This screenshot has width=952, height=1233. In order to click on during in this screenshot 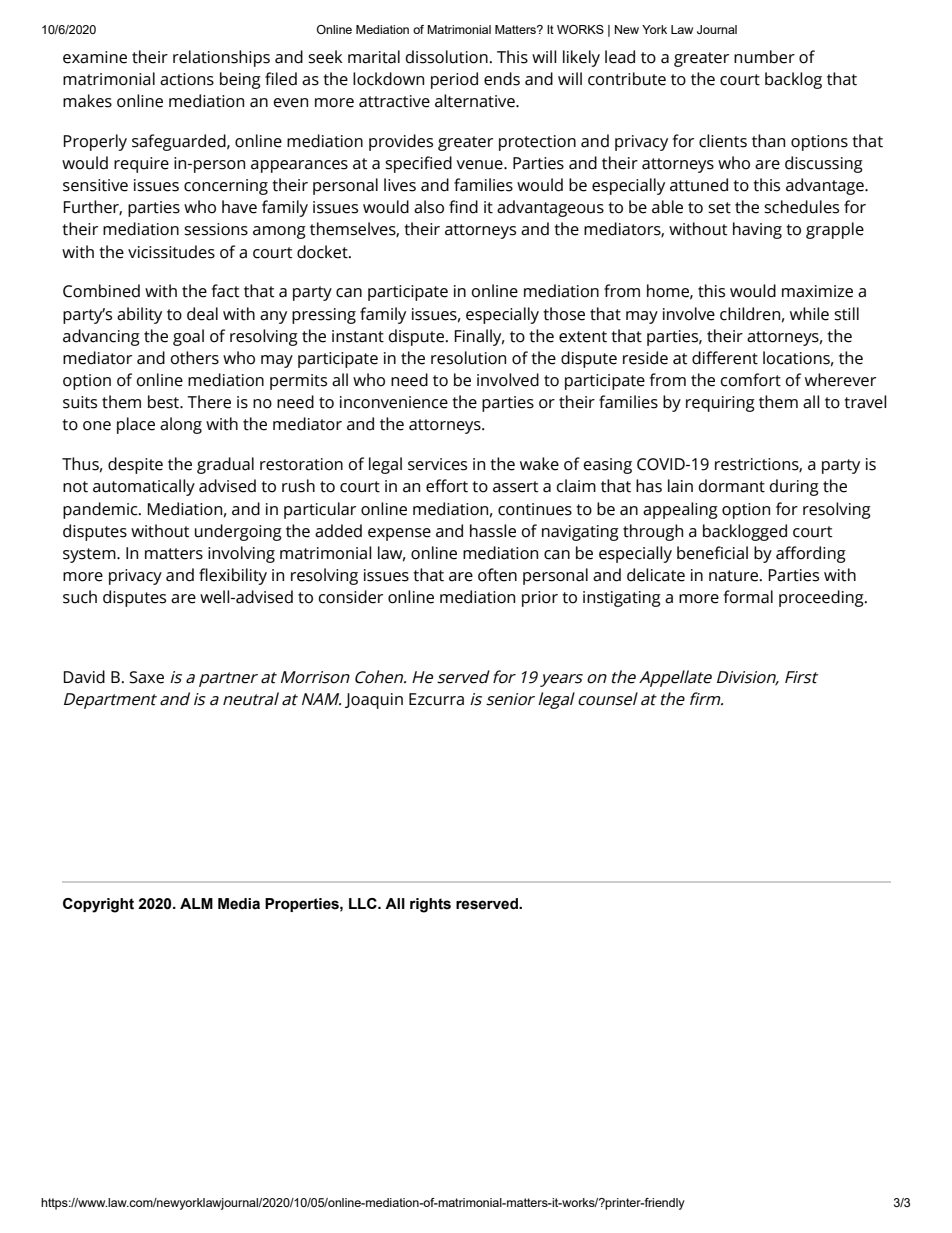, I will do `click(794, 487)`.
